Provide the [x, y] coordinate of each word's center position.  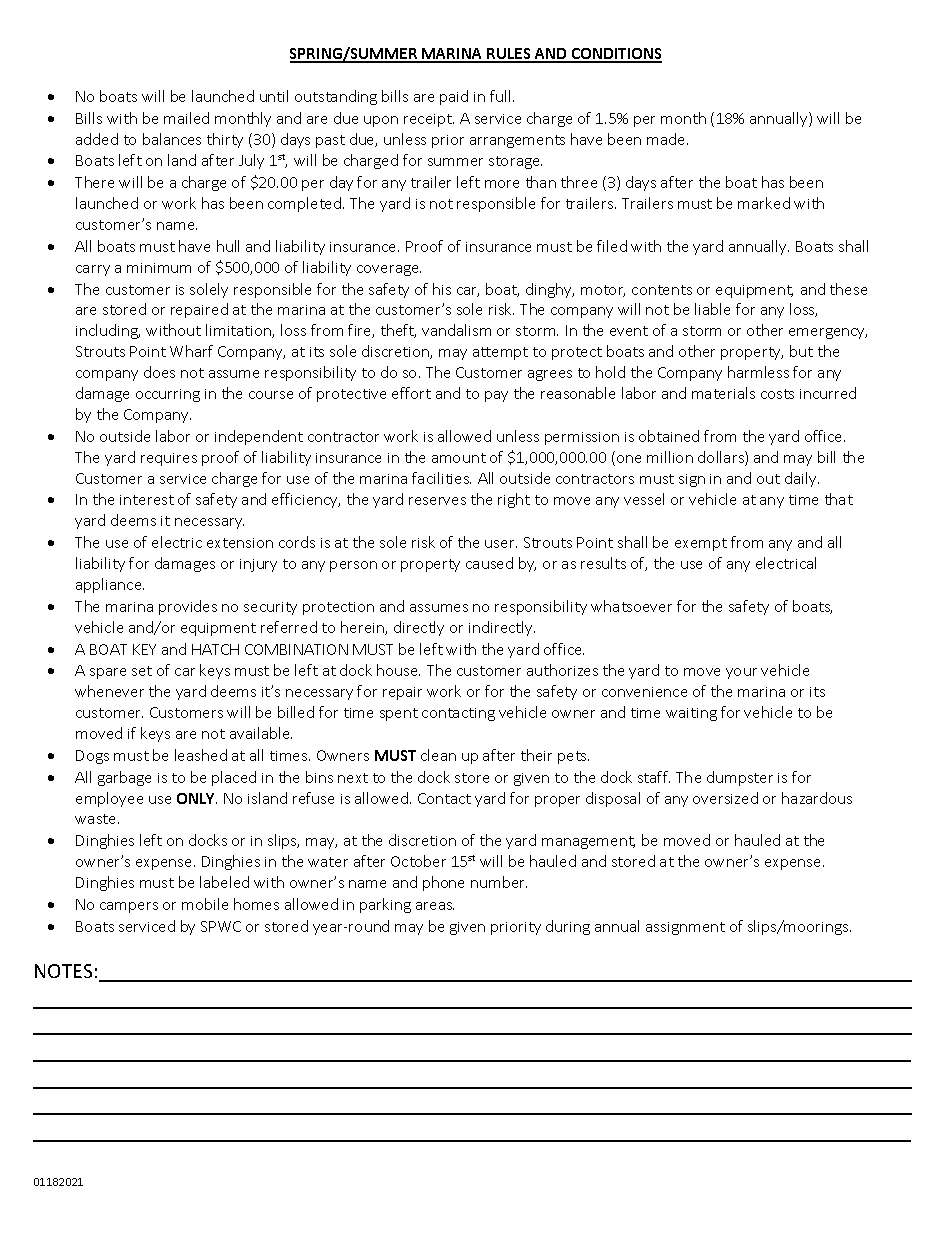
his [442, 289]
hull [228, 246]
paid [454, 97]
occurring [168, 395]
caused [489, 563]
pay [496, 396]
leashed [201, 755]
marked [764, 203]
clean [438, 755]
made [667, 139]
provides [188, 607]
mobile [205, 904]
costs [777, 394]
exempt [701, 544]
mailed [186, 118]
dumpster [740, 778]
